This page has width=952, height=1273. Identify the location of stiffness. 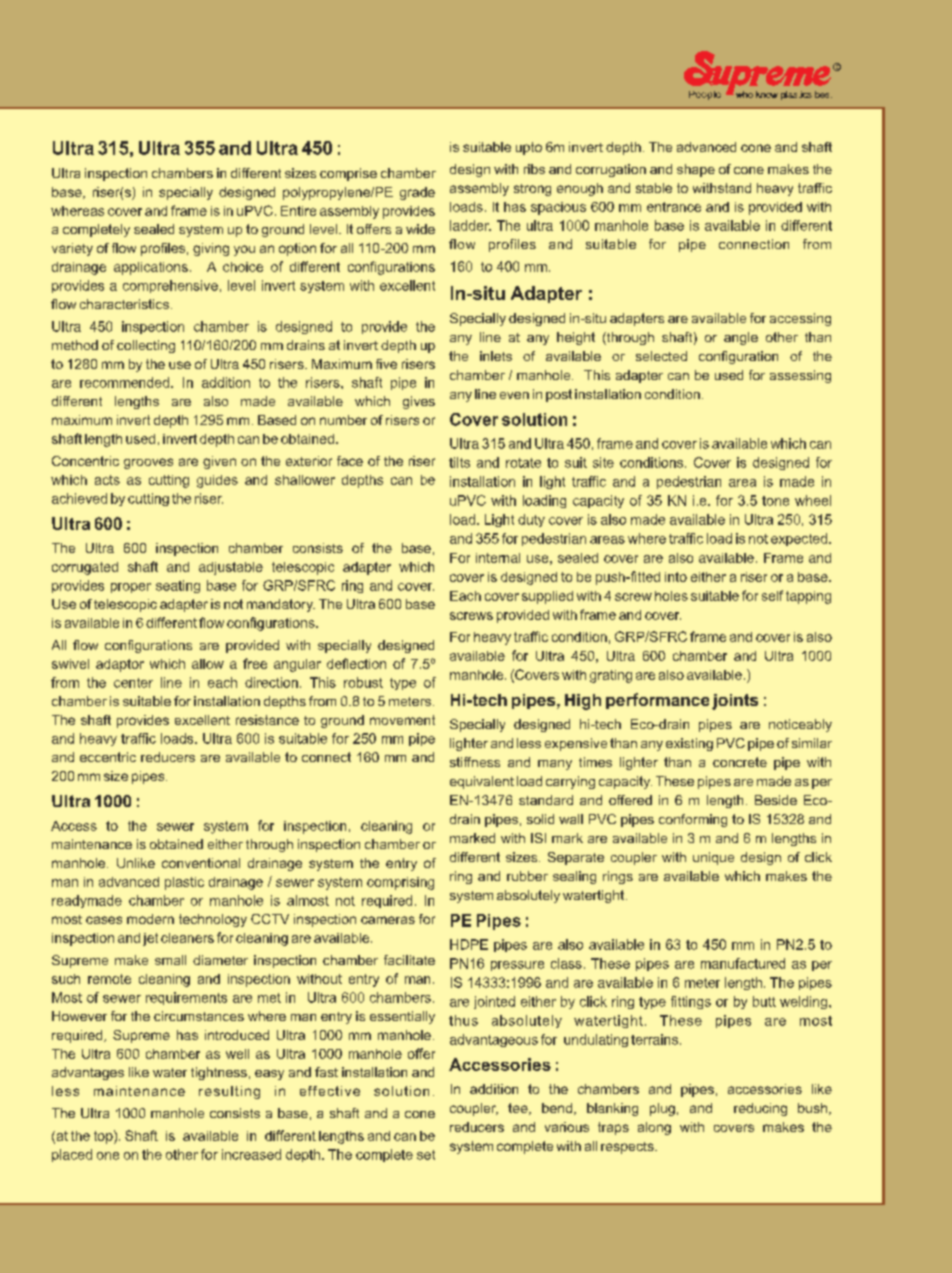
(475, 762).
